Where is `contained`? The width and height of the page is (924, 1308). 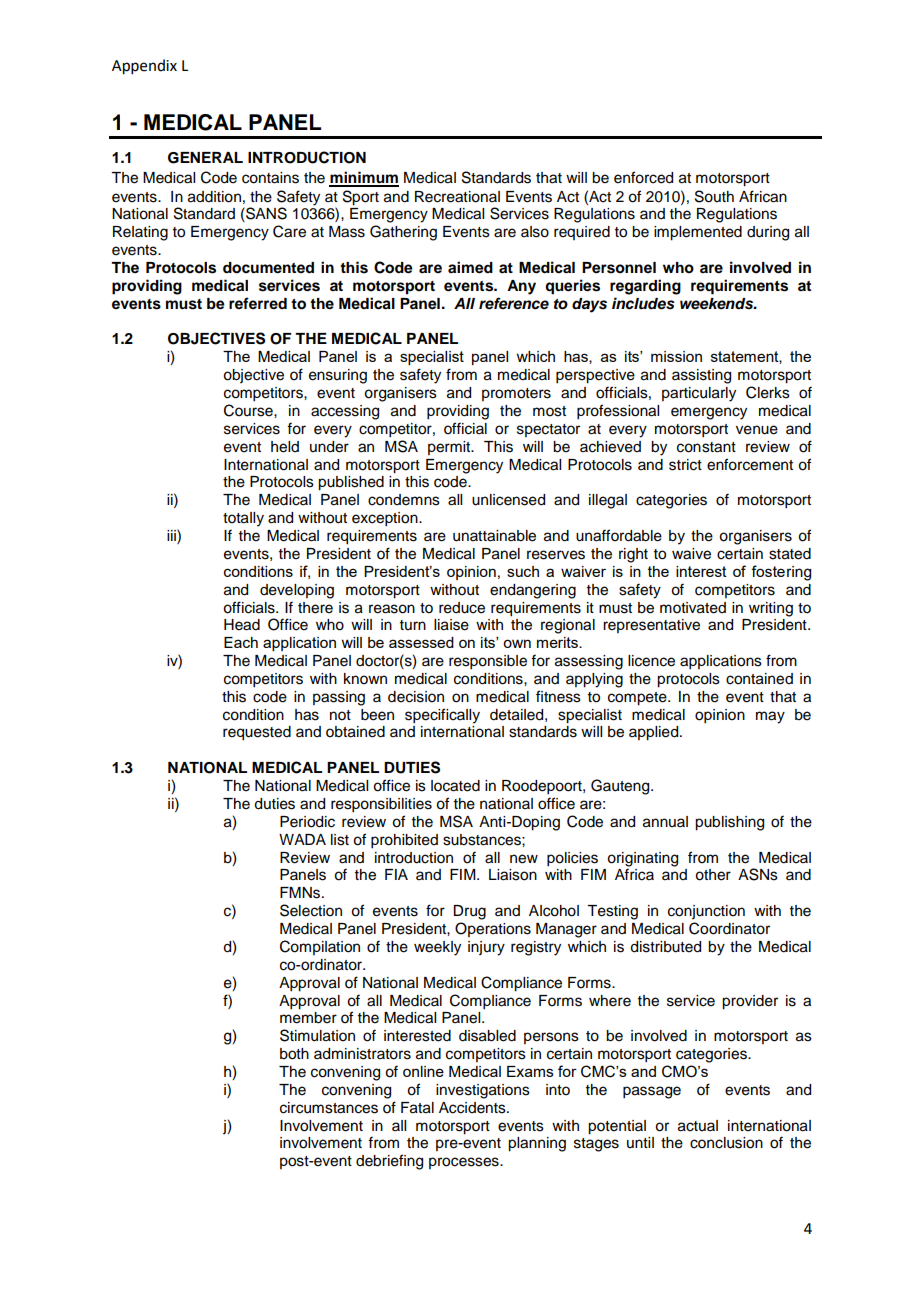 contained is located at coordinates (759, 679).
